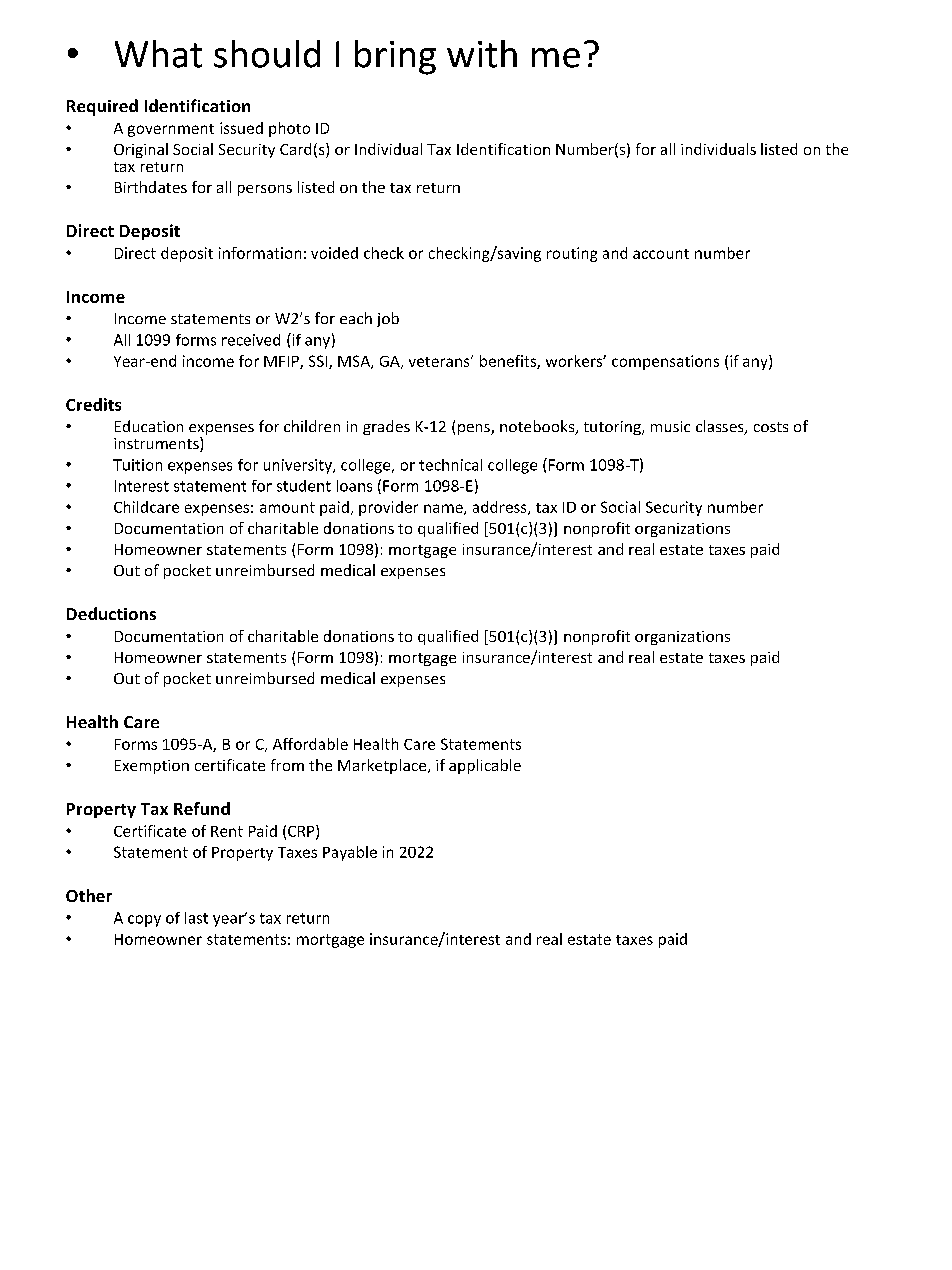 The height and width of the page is (1270, 952). I want to click on Tuition, so click(137, 465).
